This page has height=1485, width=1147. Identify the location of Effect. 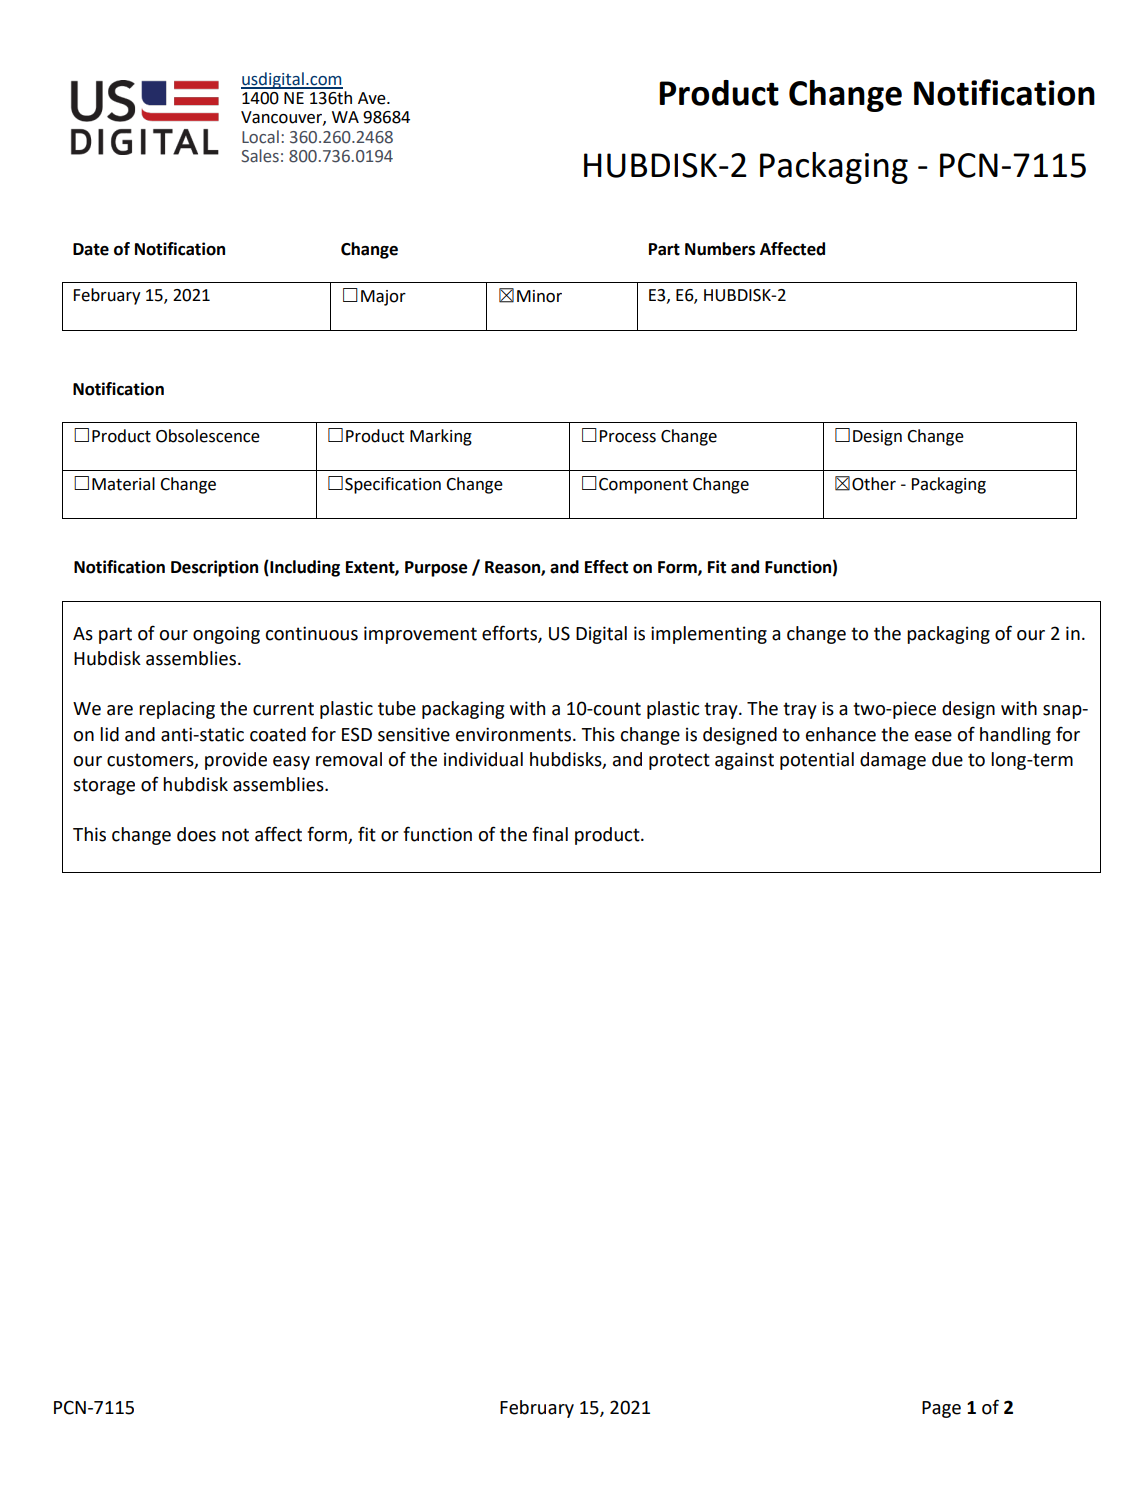
(606, 567).
